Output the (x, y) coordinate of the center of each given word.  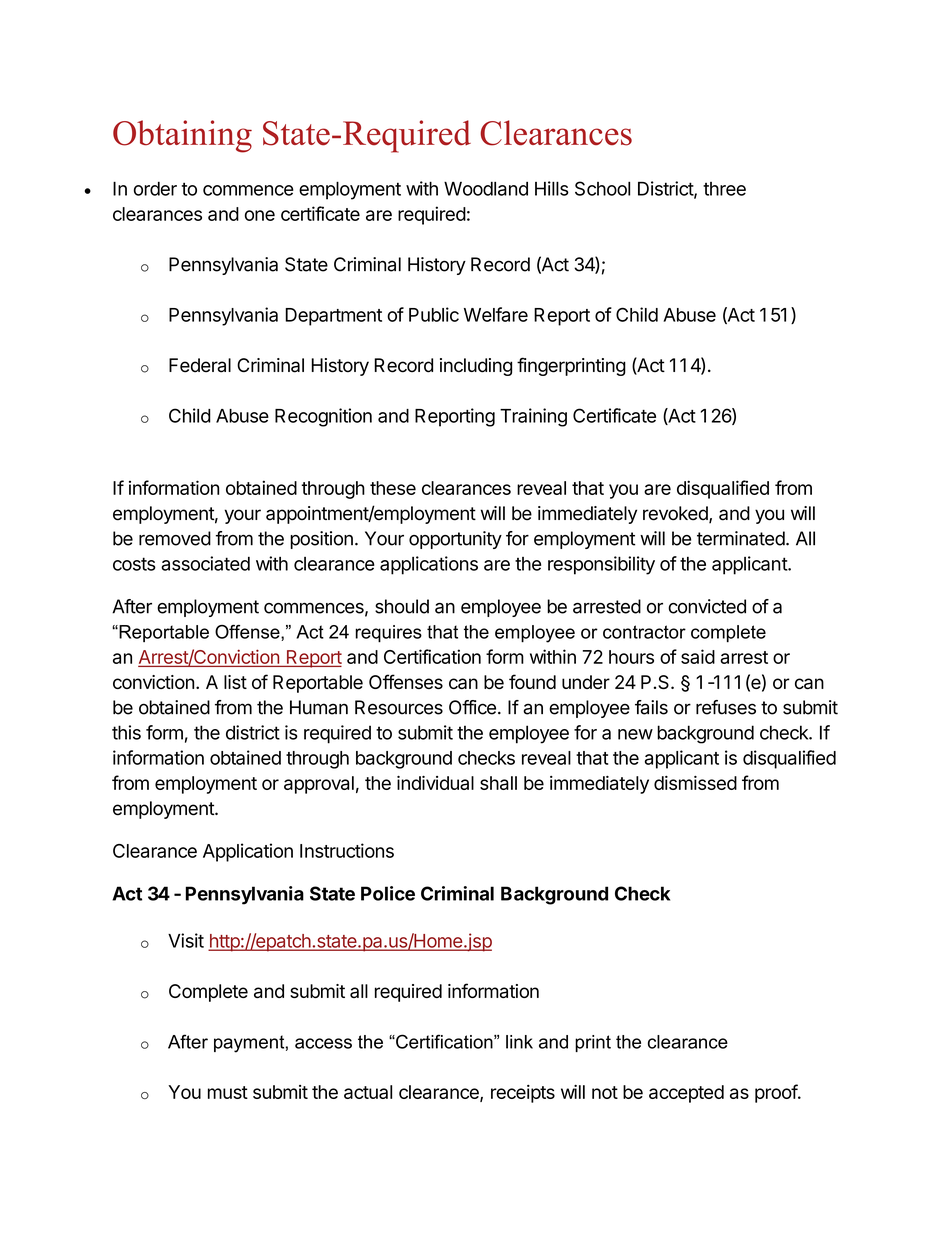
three (724, 189)
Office (472, 707)
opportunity (455, 540)
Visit (186, 940)
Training (533, 417)
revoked (676, 514)
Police (388, 893)
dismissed (695, 783)
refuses (726, 707)
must (228, 1092)
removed (175, 538)
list (235, 682)
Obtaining (182, 136)
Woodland (486, 188)
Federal (200, 365)
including (476, 367)
